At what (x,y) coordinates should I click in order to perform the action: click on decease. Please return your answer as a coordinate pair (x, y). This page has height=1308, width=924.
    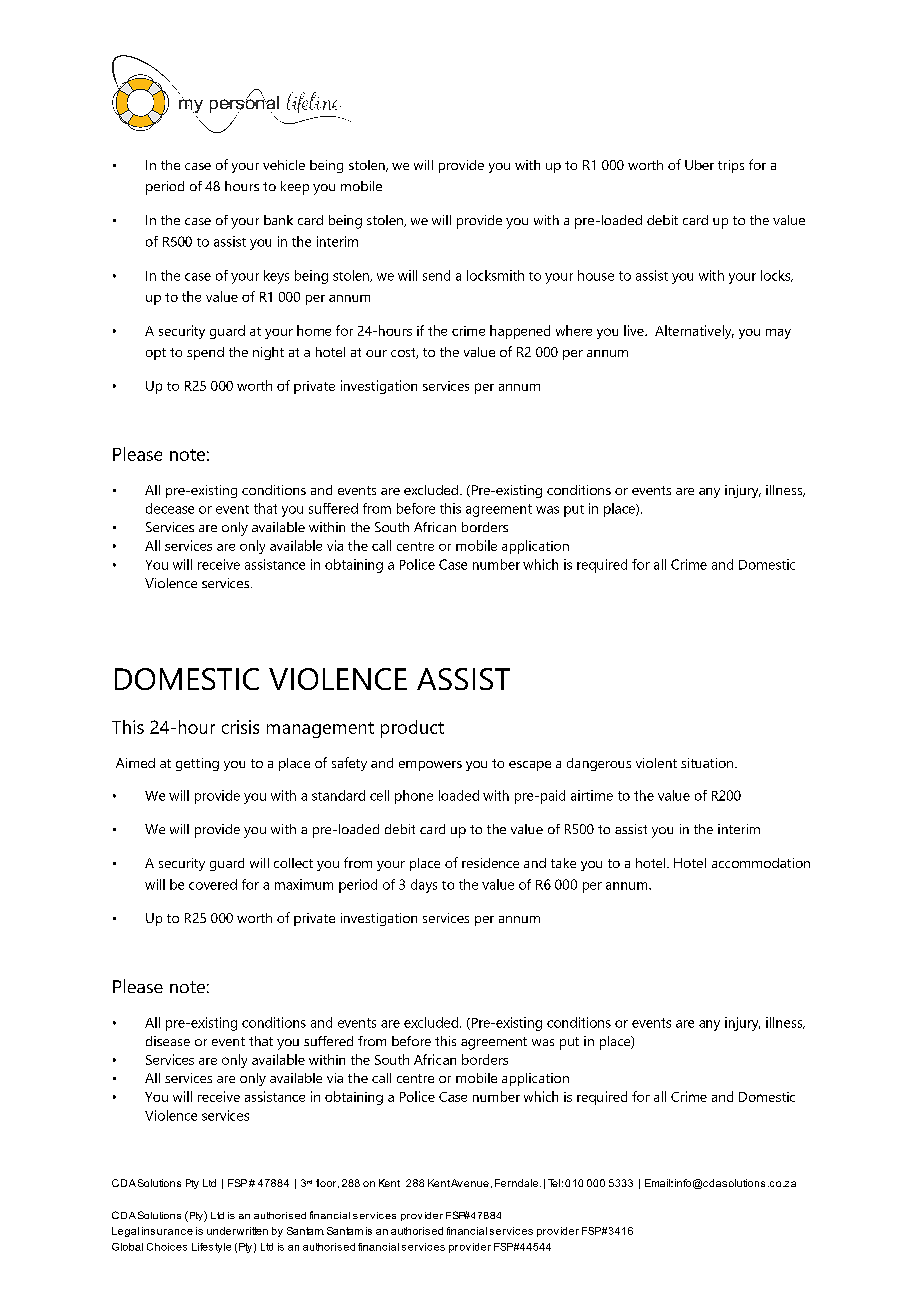
    Looking at the image, I should click on (170, 508).
